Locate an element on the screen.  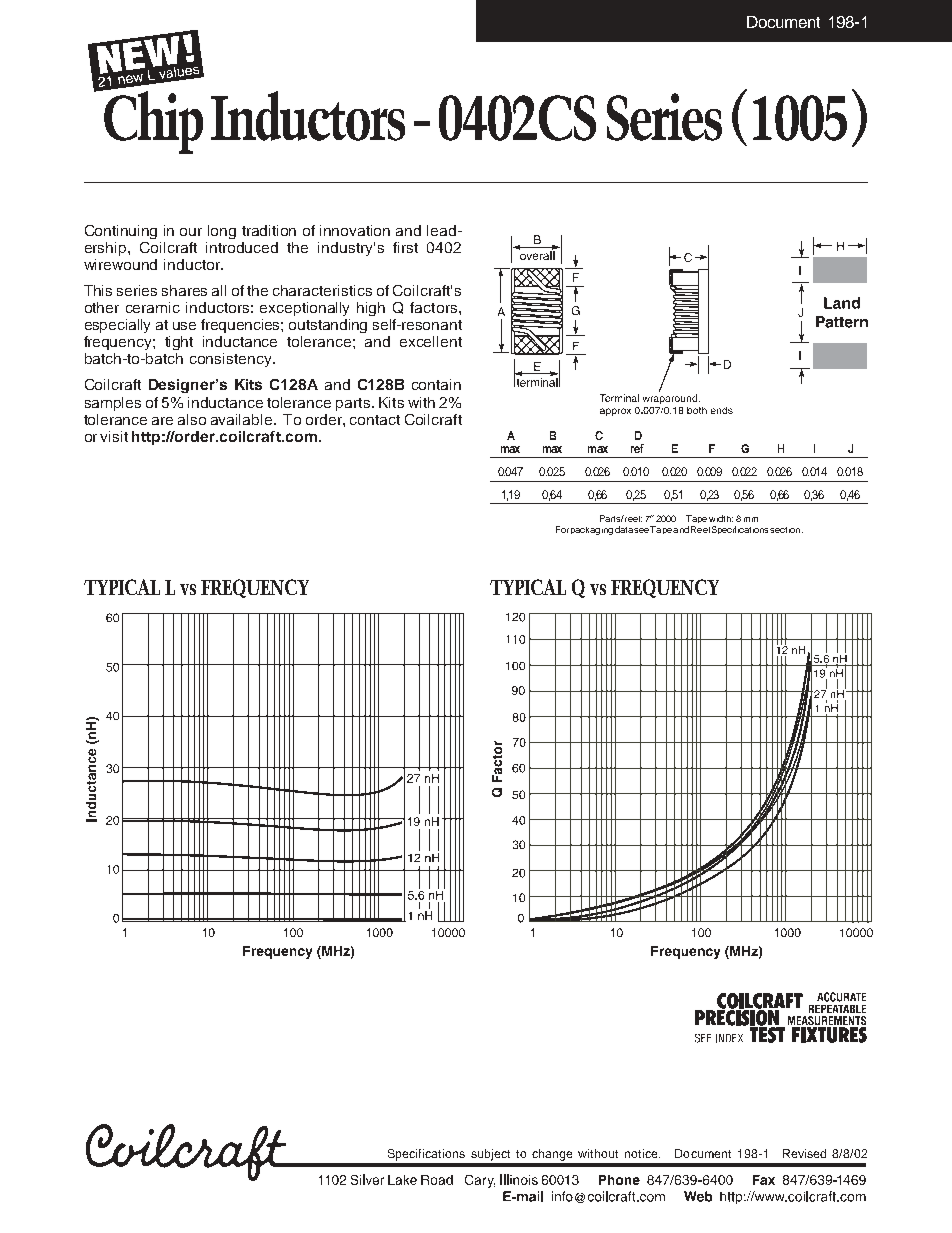
first is located at coordinates (405, 247).
